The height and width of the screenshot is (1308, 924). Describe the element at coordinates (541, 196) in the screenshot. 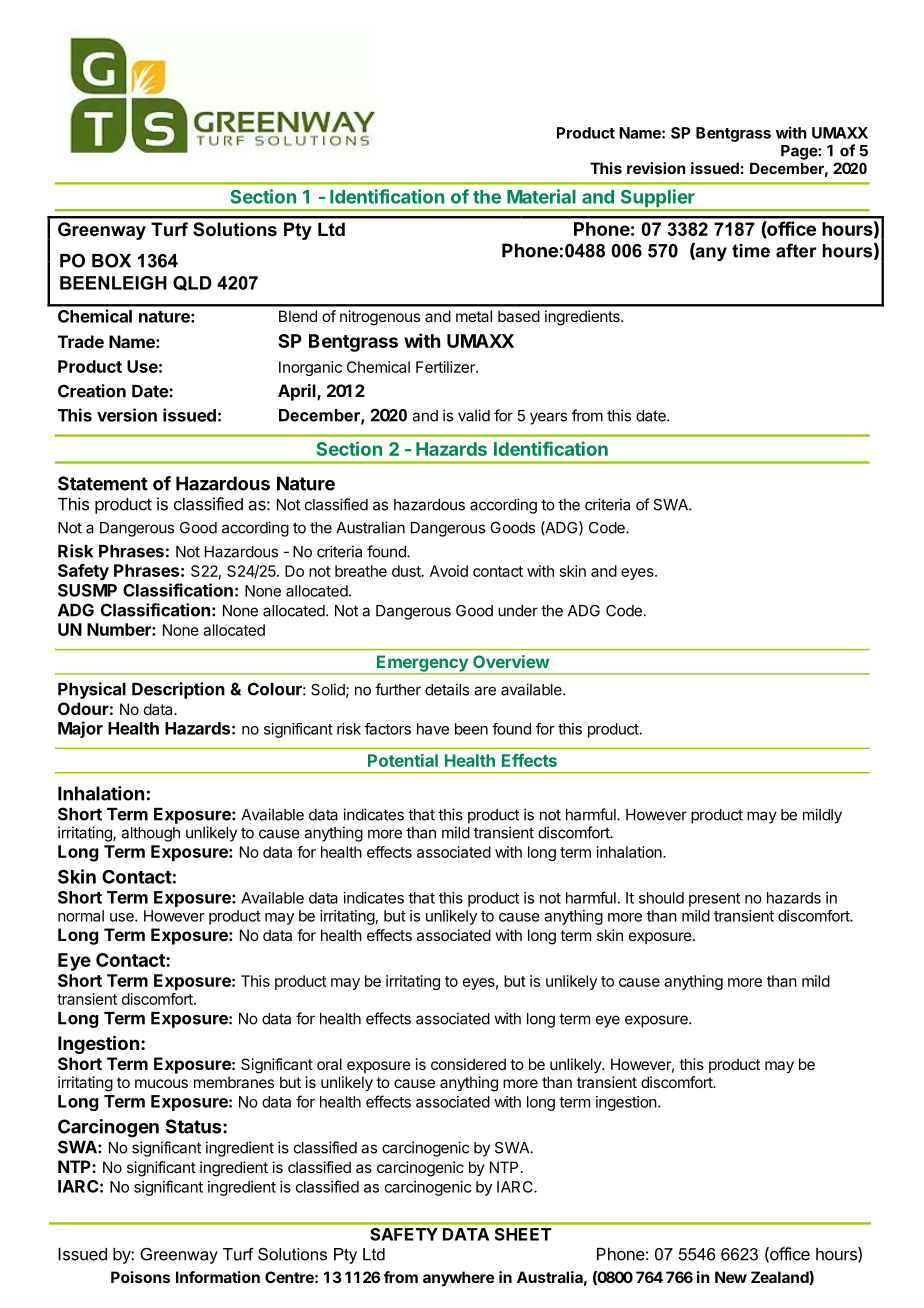

I see `Material` at that location.
